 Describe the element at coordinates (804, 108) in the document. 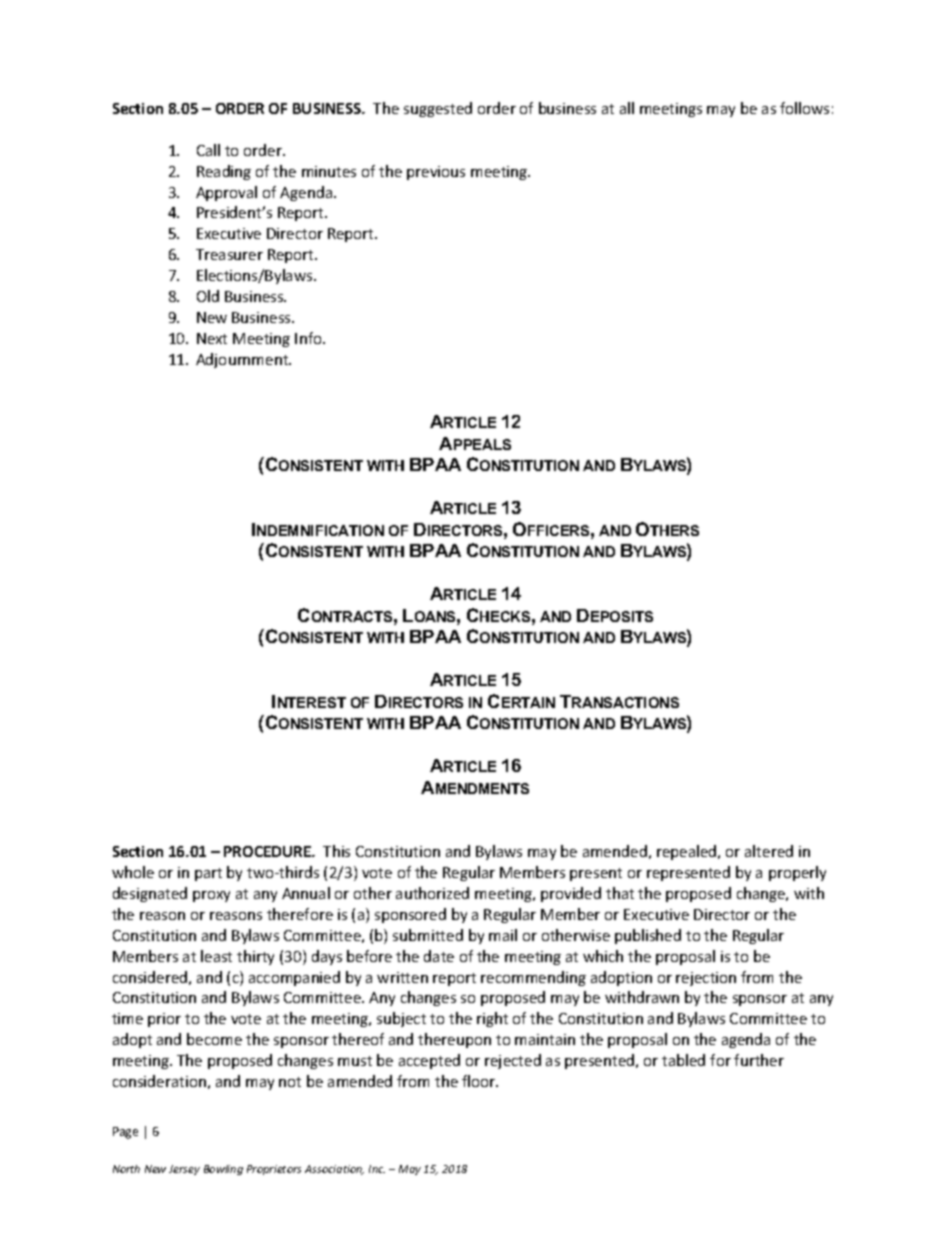

I see `follows` at that location.
